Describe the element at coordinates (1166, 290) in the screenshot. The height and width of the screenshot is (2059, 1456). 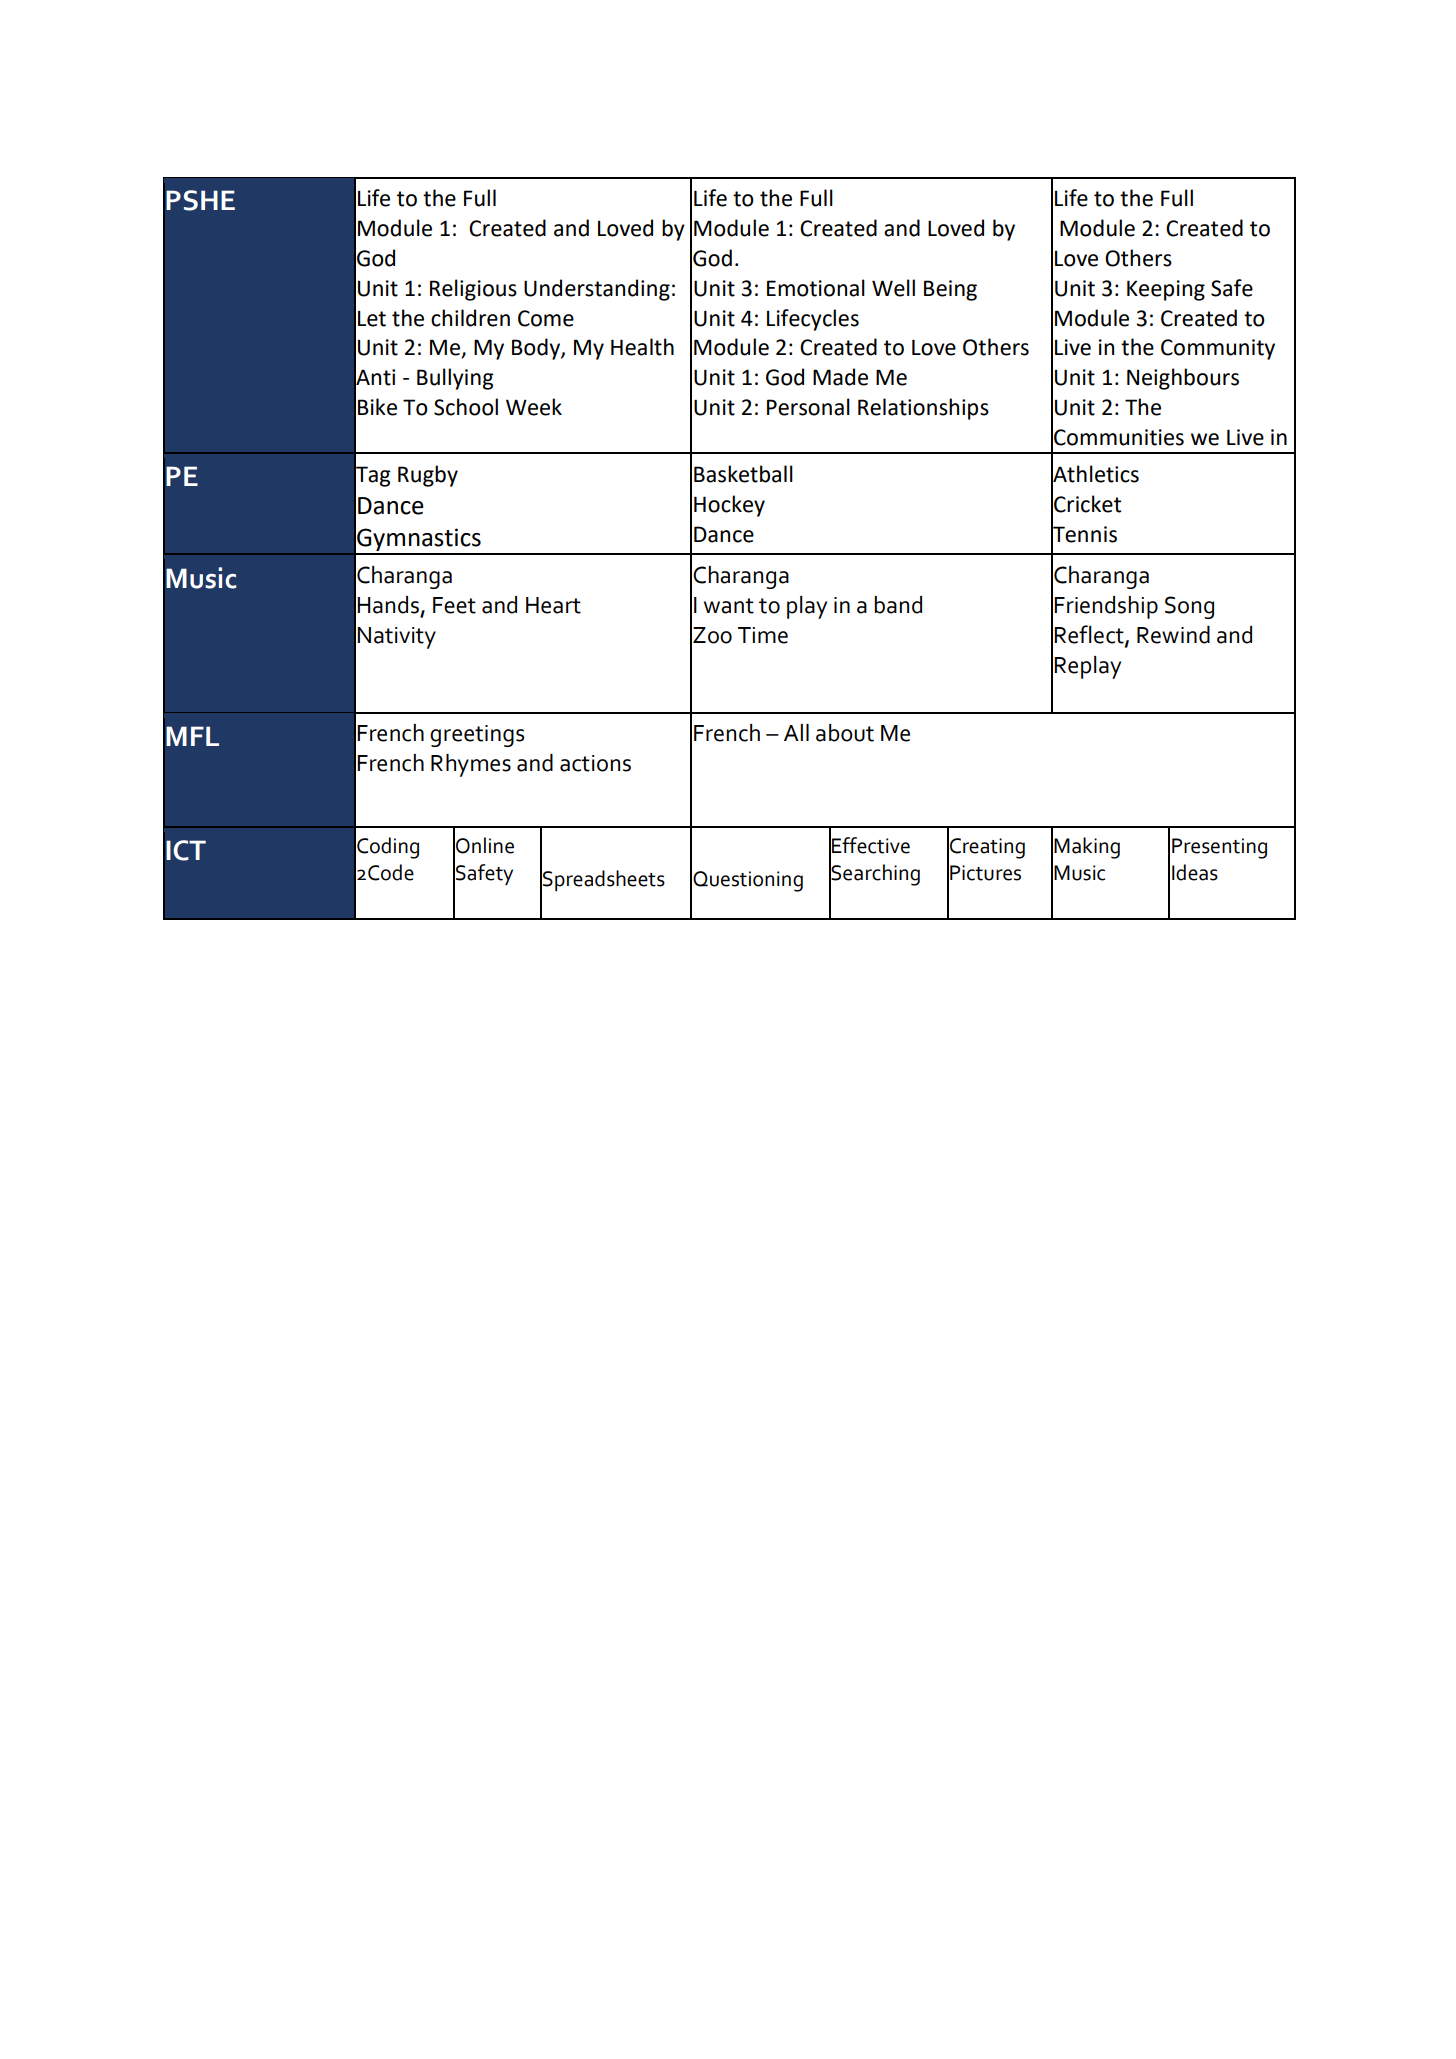
I see `Keeping` at that location.
